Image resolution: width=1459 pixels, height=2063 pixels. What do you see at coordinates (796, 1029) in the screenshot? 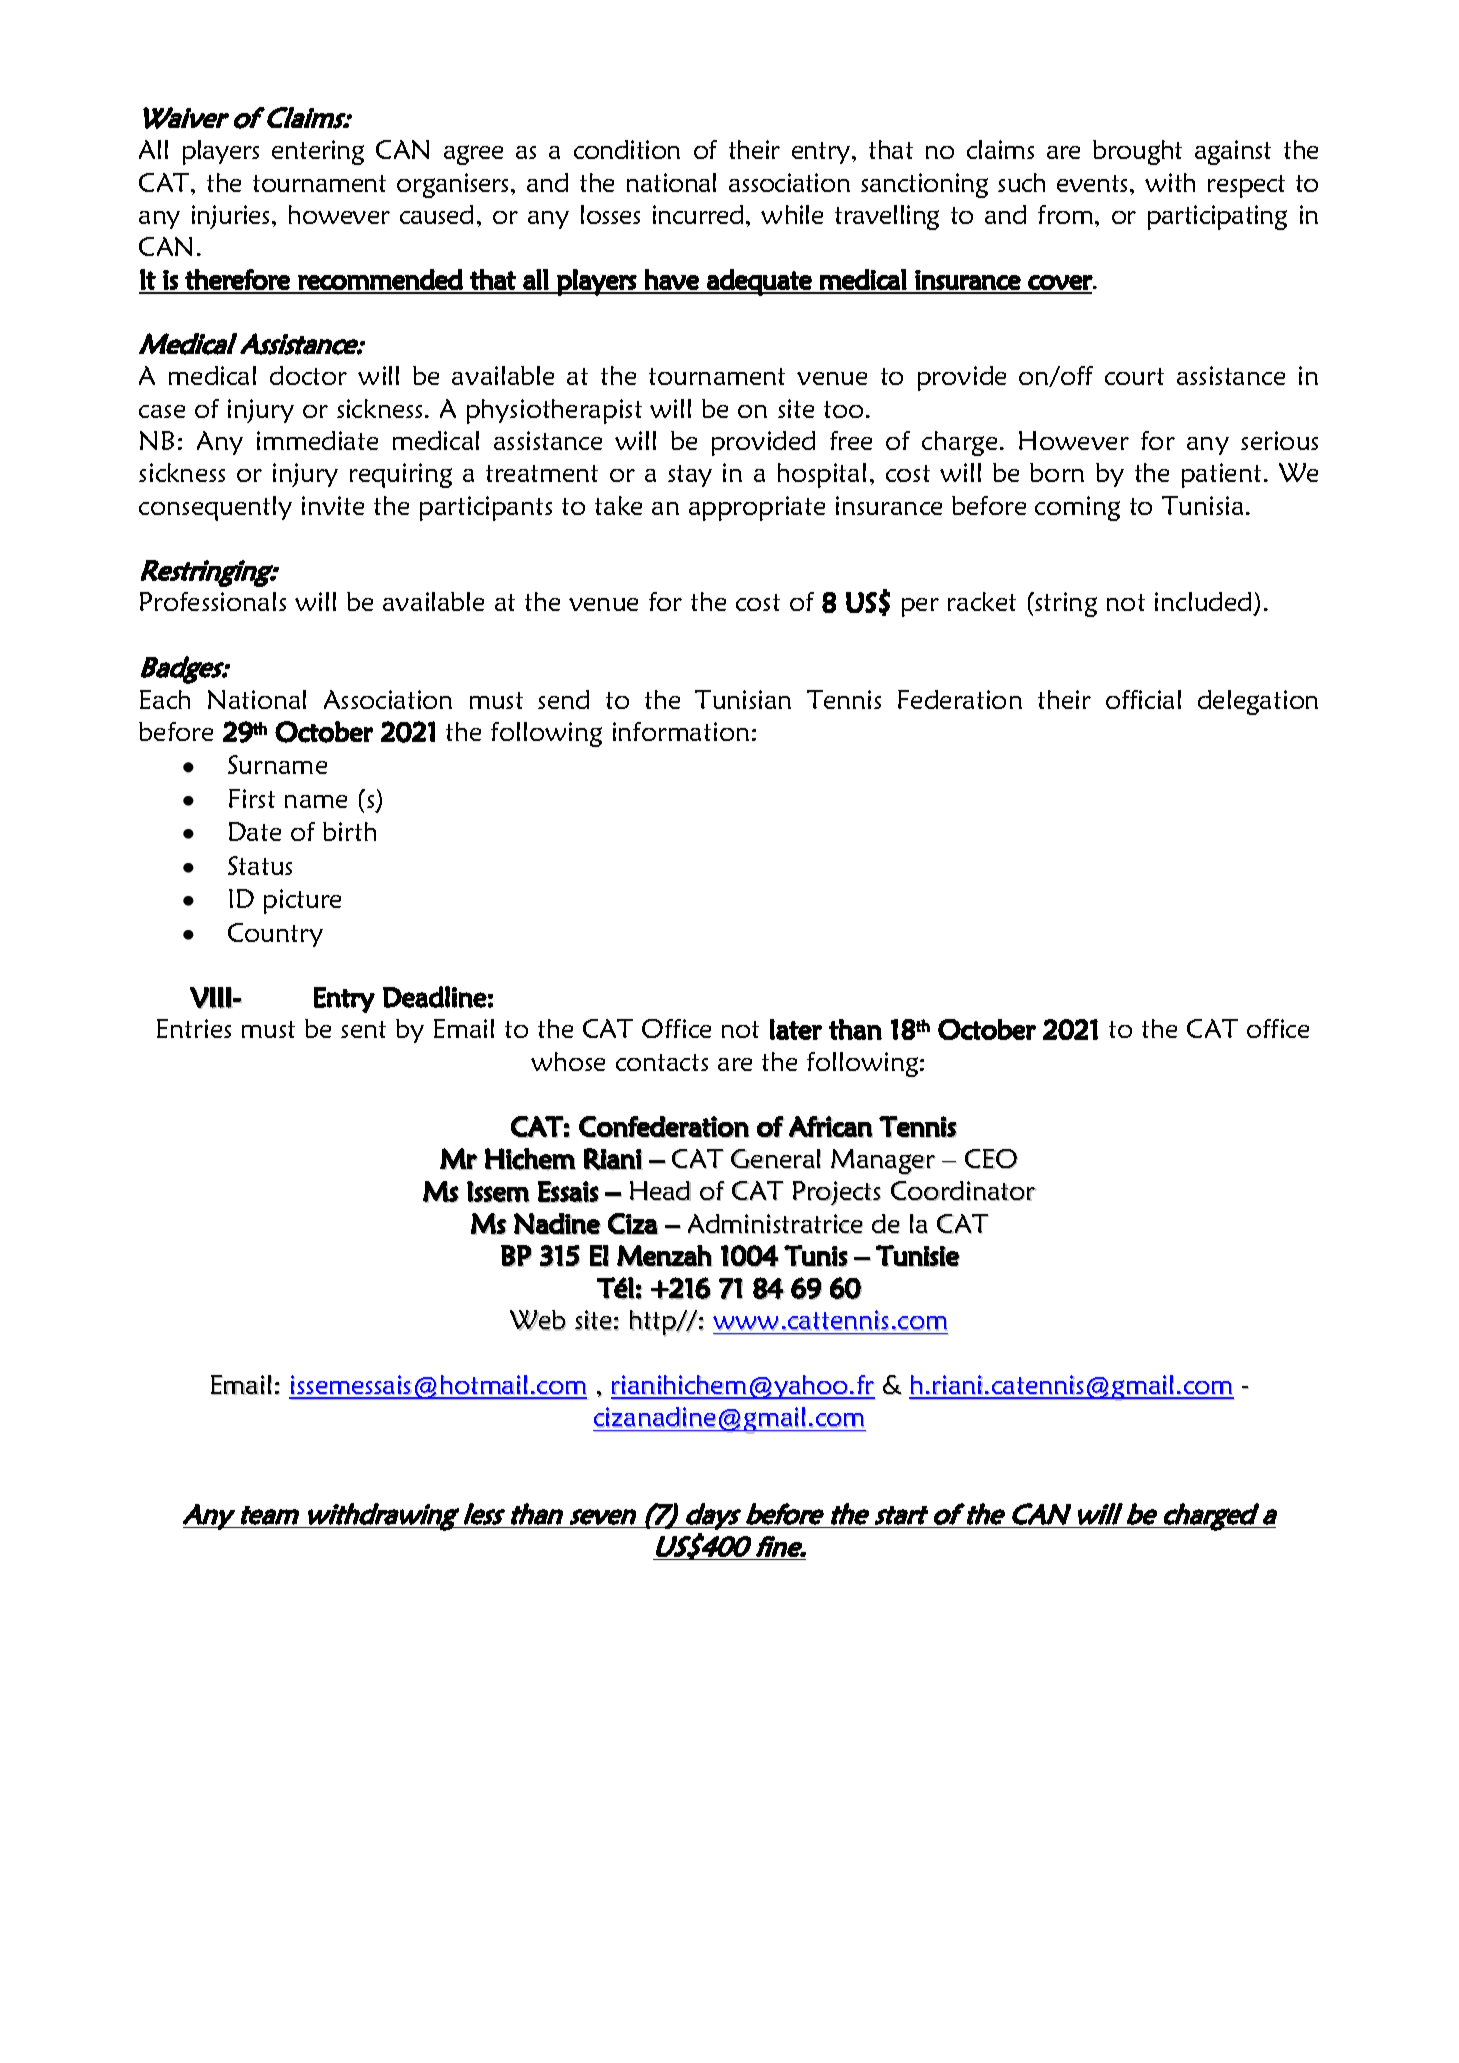
I see `later` at bounding box center [796, 1029].
